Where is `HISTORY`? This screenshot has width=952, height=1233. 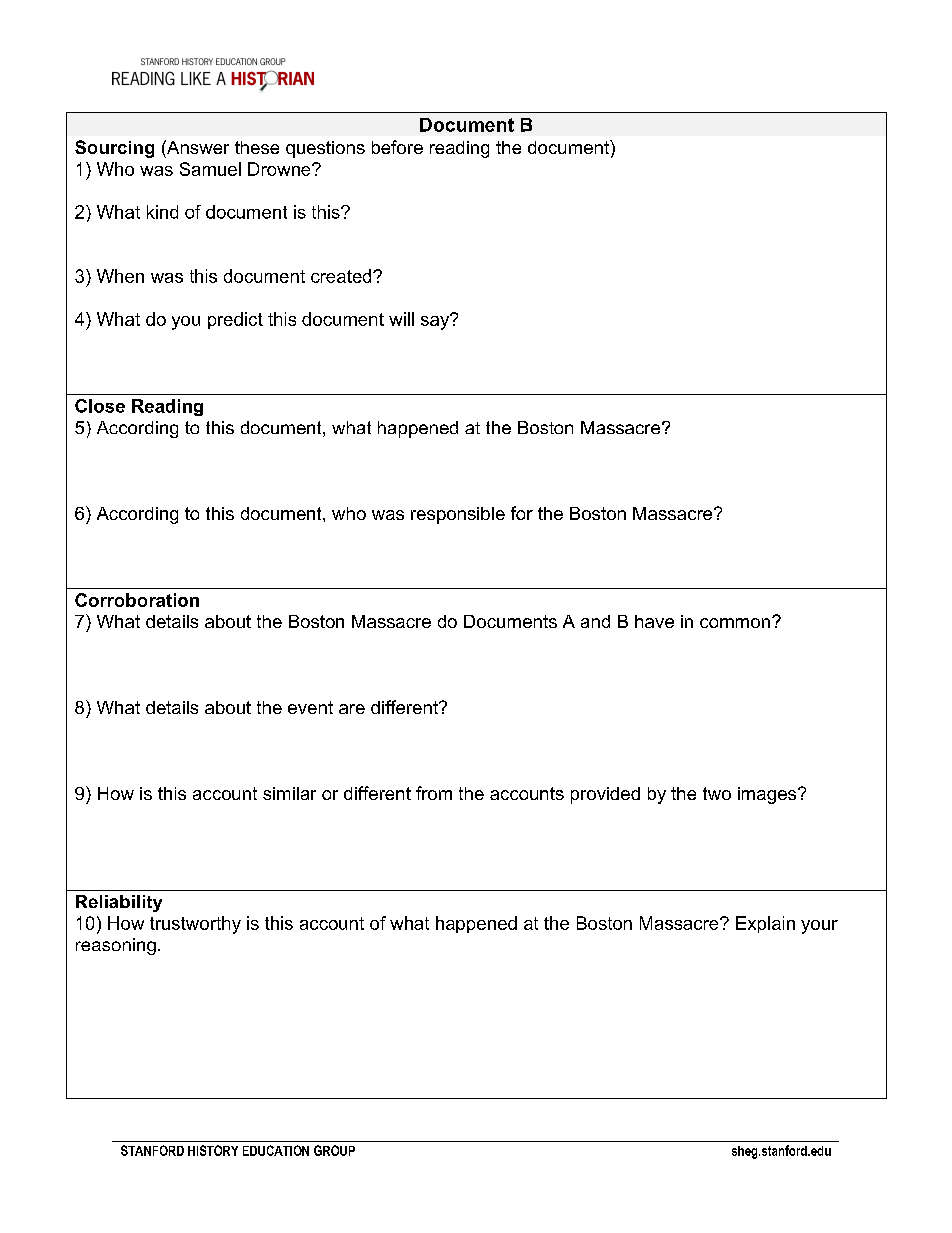 HISTORY is located at coordinates (213, 1150).
